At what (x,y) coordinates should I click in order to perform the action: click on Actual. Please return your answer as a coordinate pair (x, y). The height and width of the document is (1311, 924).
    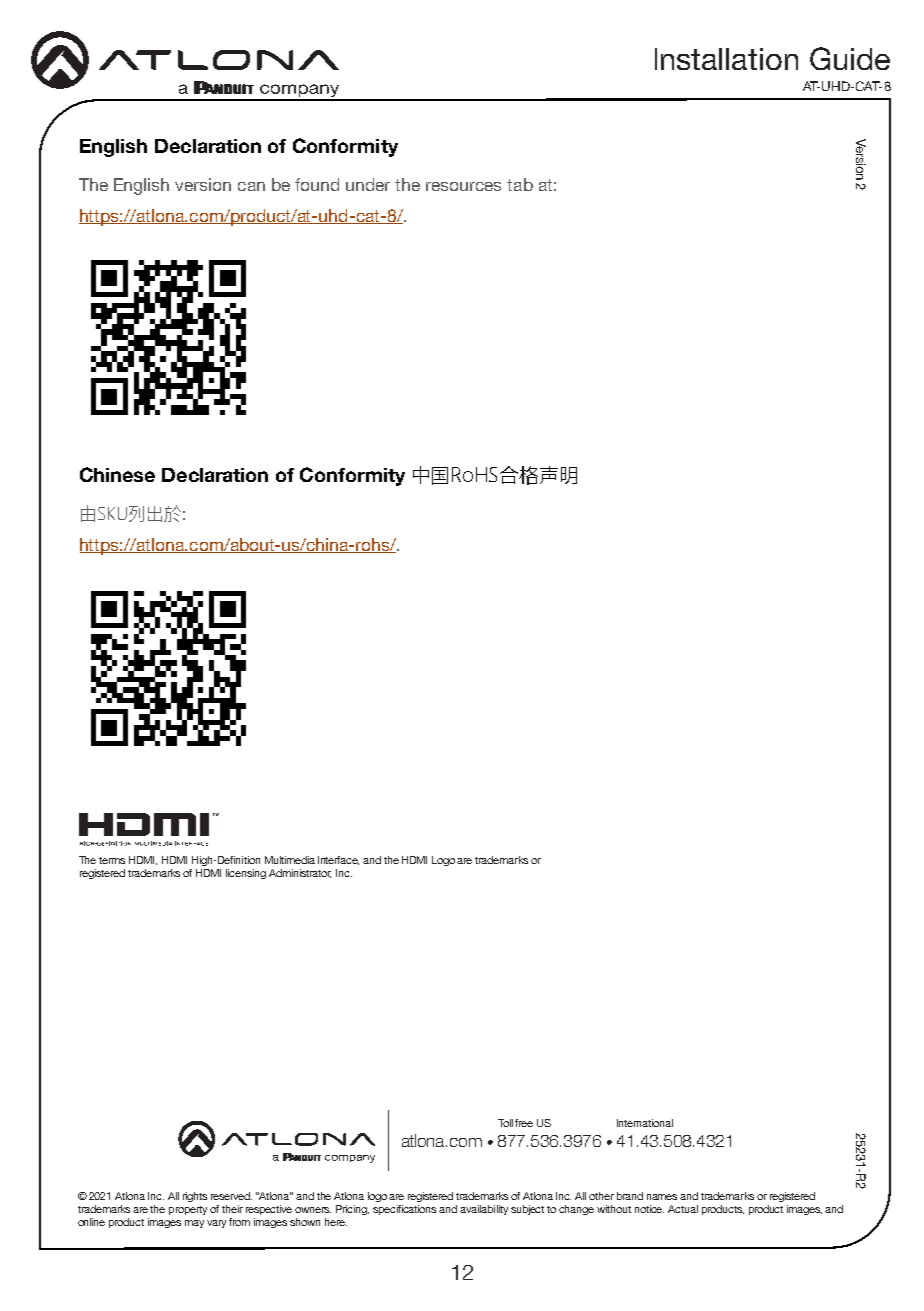
    Looking at the image, I should click on (683, 1209).
